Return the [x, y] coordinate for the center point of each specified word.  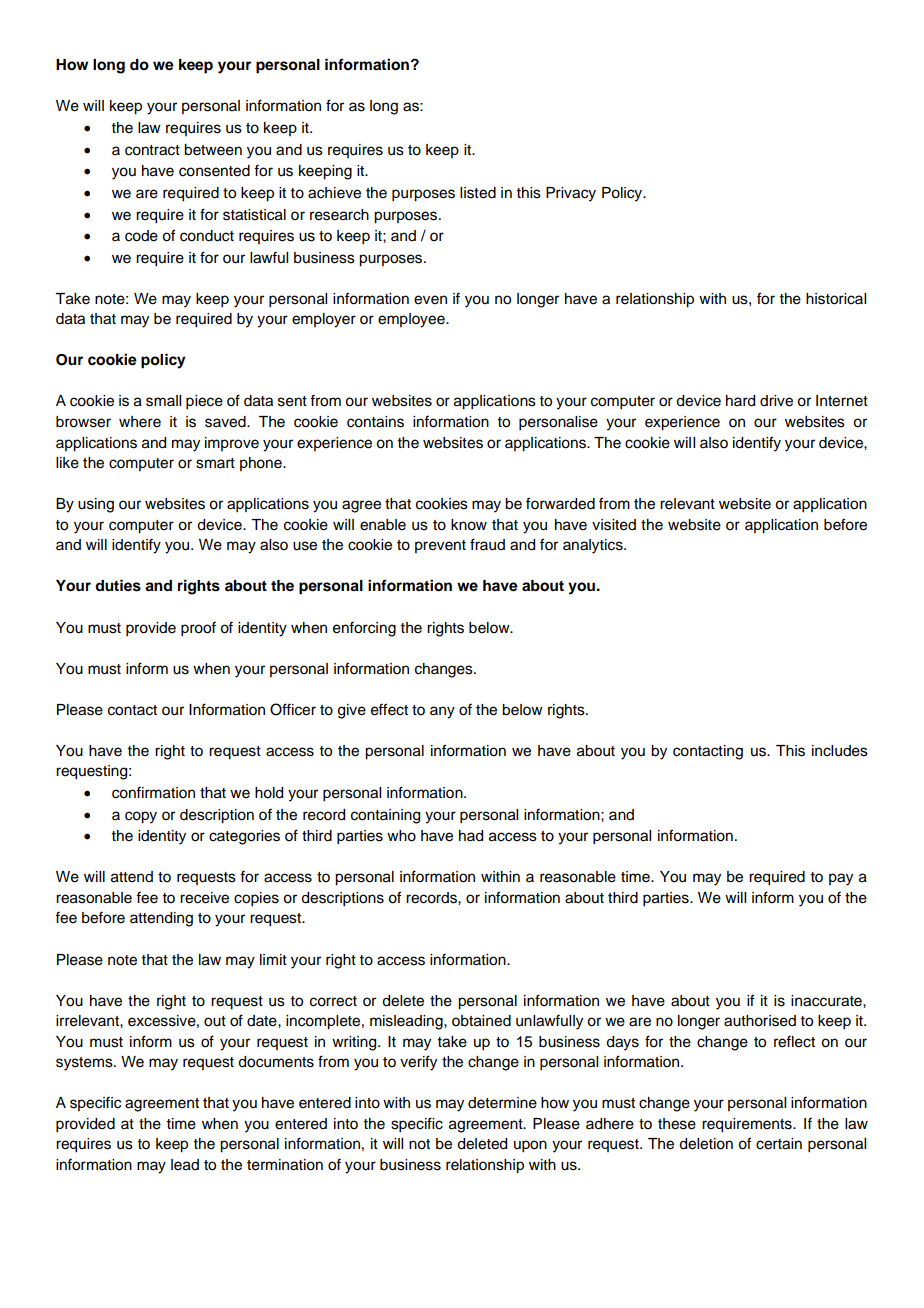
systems [85, 1064]
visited [614, 525]
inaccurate [827, 1001]
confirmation [153, 792]
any [442, 712]
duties [118, 585]
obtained [481, 1021]
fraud [487, 544]
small [163, 401]
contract [152, 150]
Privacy [571, 194]
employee [412, 320]
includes [840, 751]
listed [478, 193]
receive [204, 898]
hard [740, 401]
